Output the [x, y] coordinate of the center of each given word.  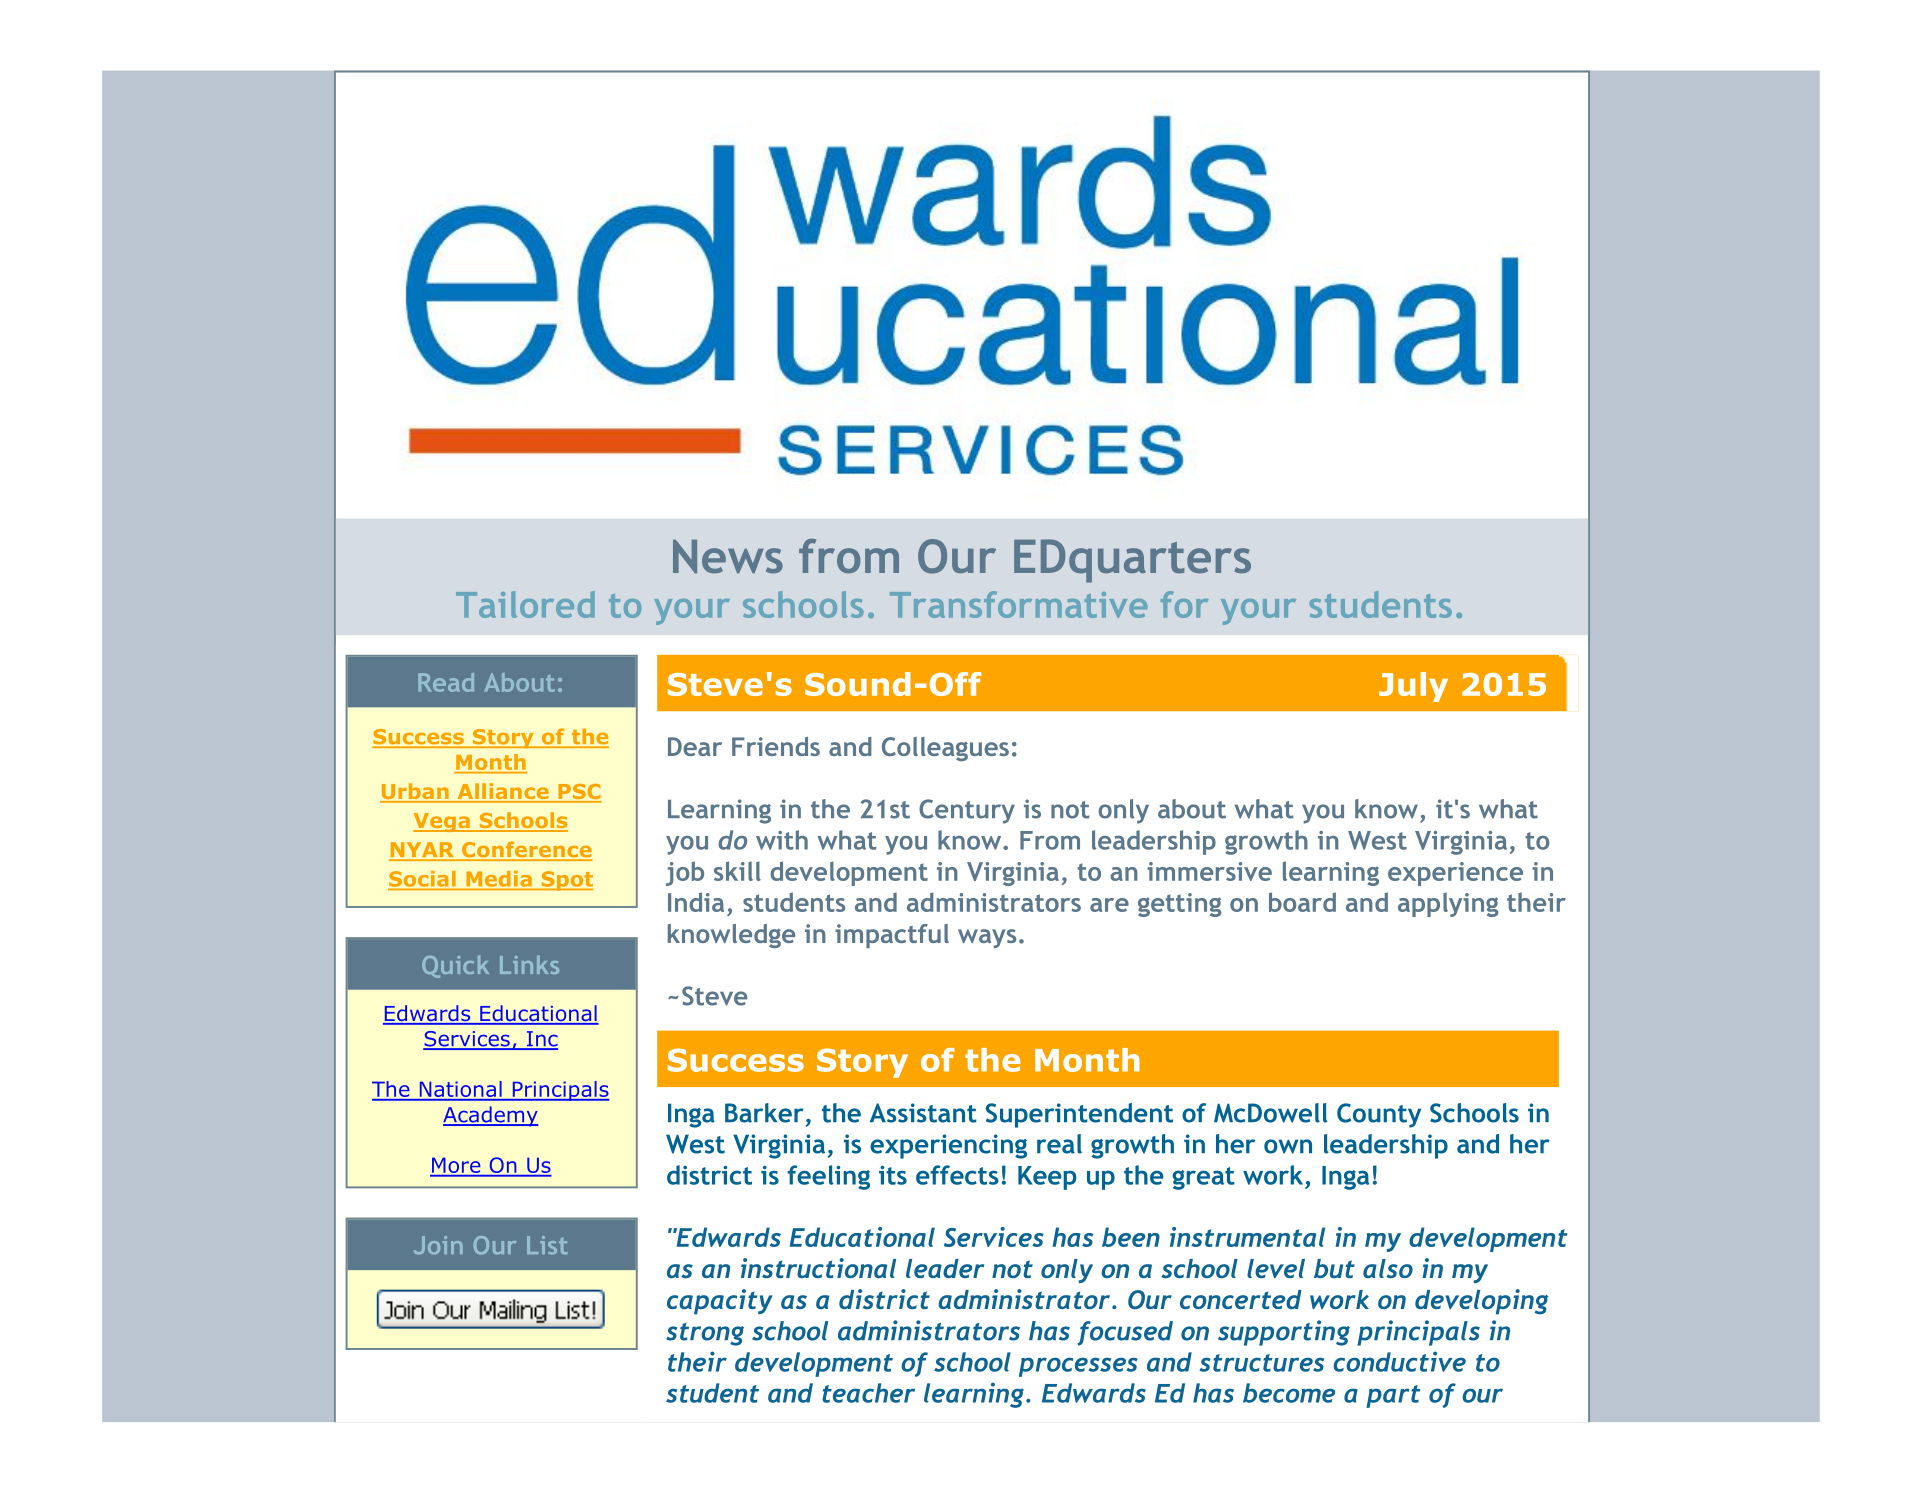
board [1302, 902]
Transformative [1018, 604]
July [1413, 687]
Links [529, 964]
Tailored [525, 604]
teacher [868, 1393]
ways [987, 938]
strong [705, 1334]
